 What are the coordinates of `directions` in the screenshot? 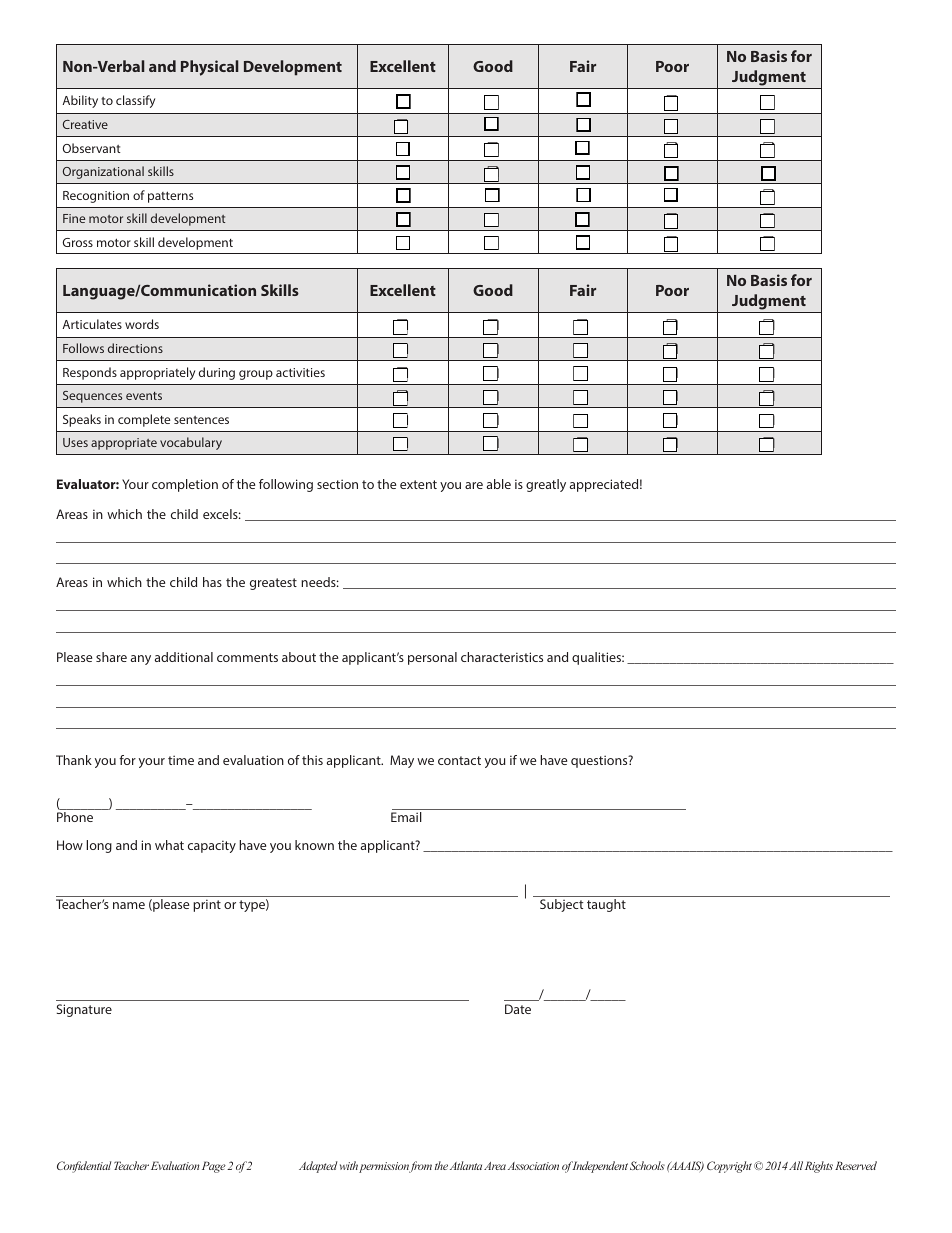 It's located at (135, 348).
